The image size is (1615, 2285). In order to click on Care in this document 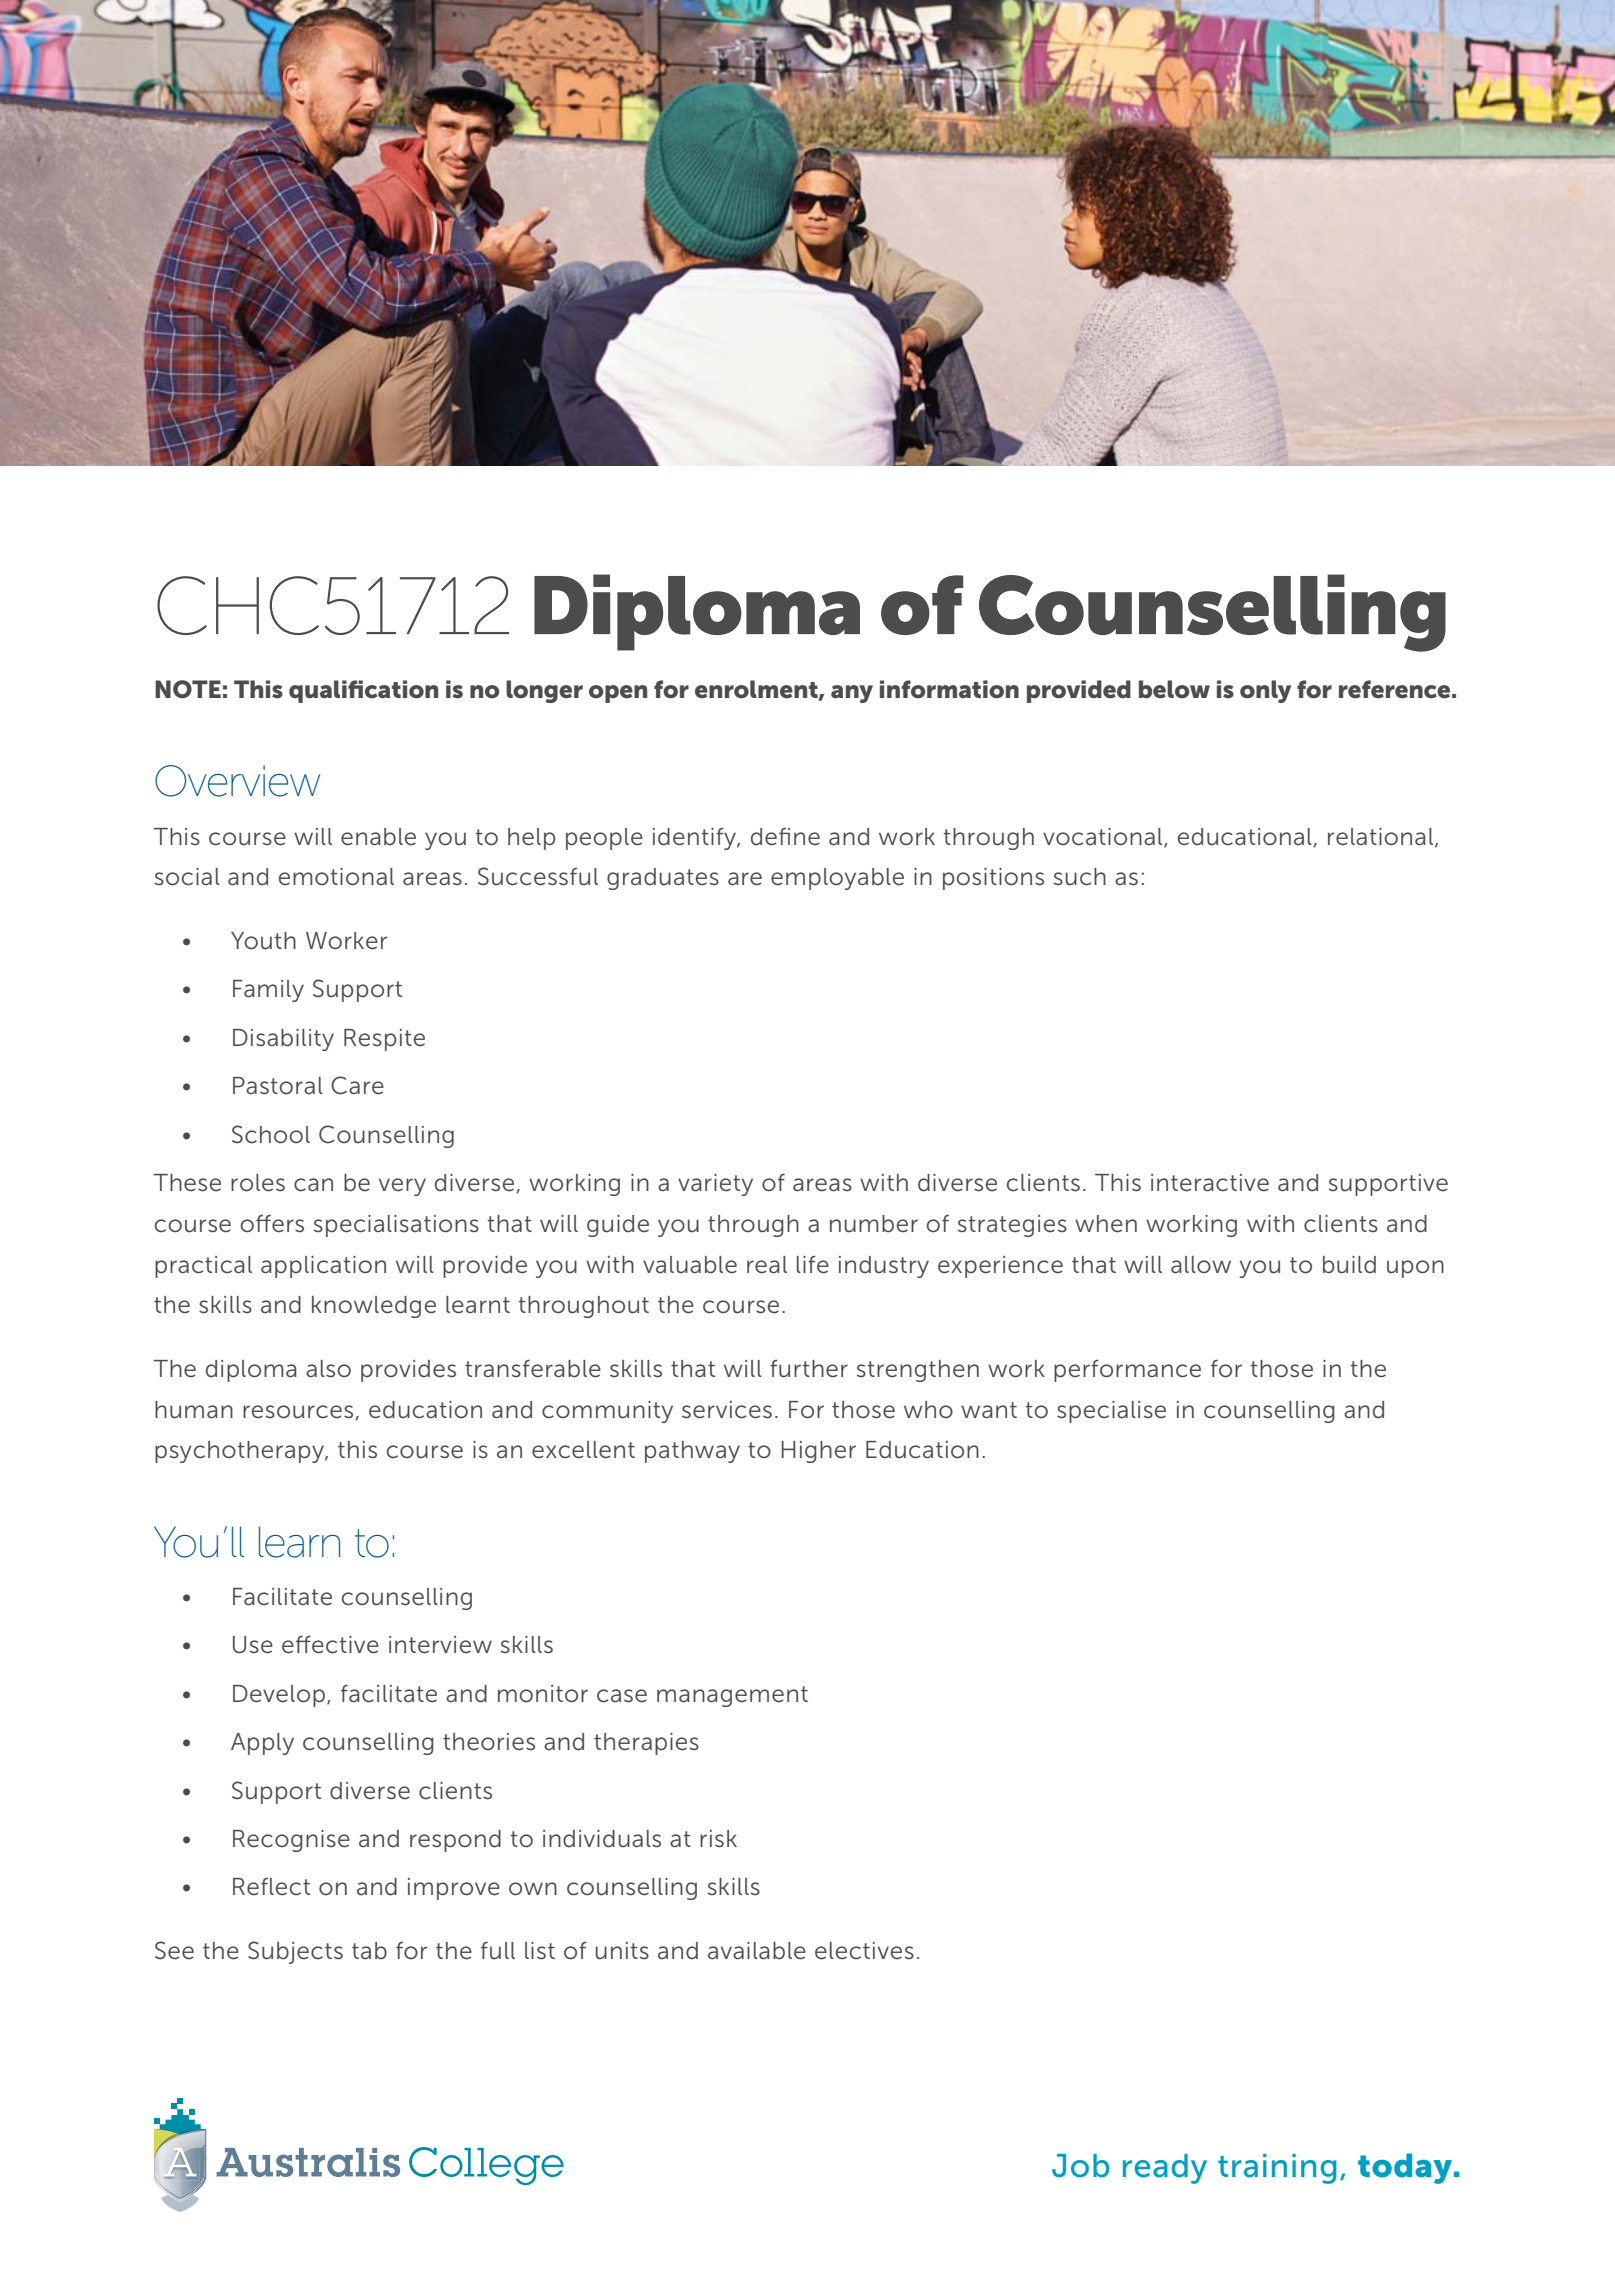, I will do `click(357, 1085)`.
